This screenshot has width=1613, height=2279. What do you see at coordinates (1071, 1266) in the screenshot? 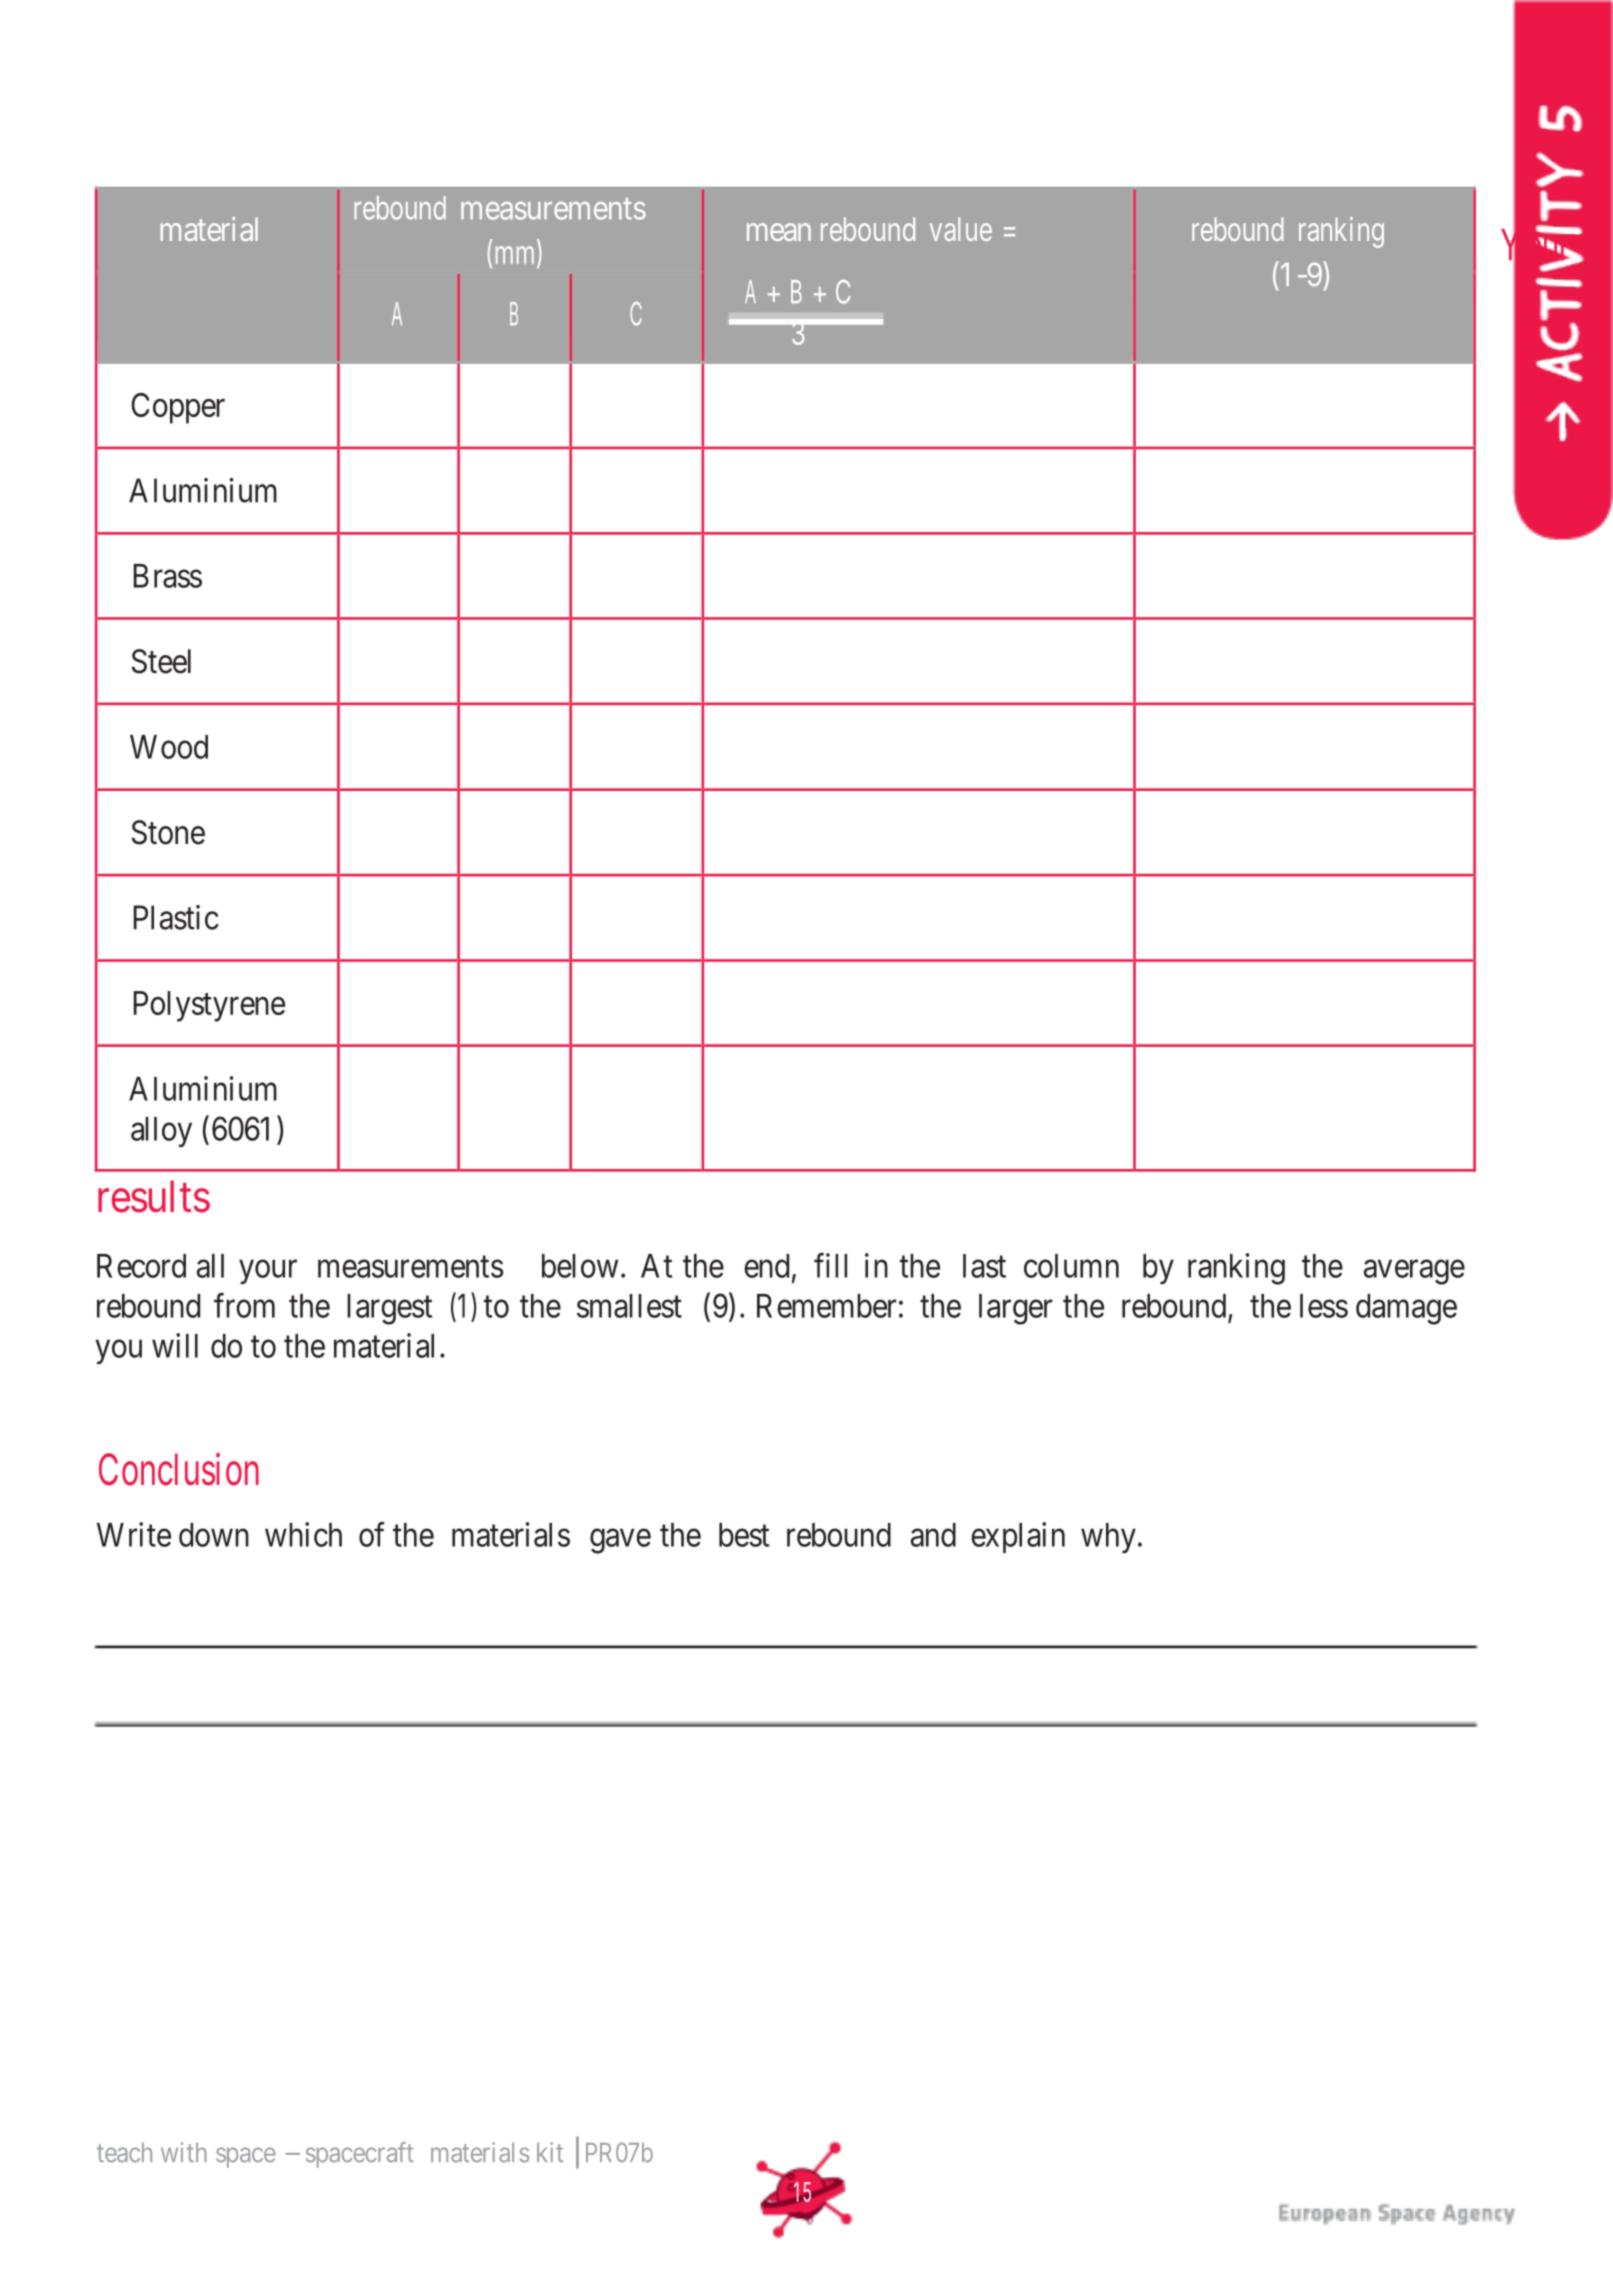
I see `column` at bounding box center [1071, 1266].
